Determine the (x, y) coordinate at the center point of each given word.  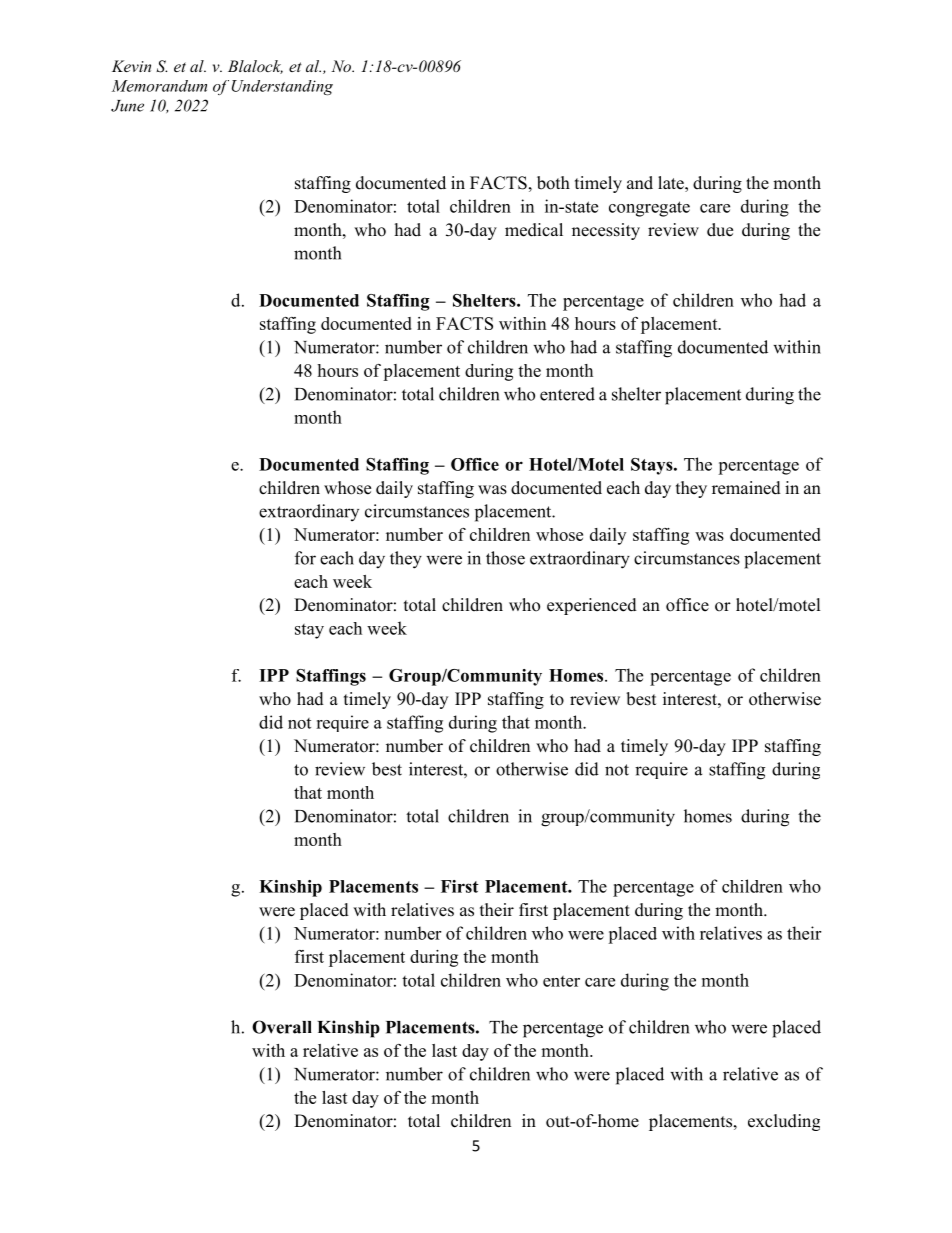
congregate (649, 209)
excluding (784, 1122)
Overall (282, 1027)
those (505, 558)
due (720, 230)
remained (746, 488)
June (127, 106)
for (305, 558)
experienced (592, 606)
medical (534, 230)
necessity (606, 231)
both (553, 183)
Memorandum (159, 86)
